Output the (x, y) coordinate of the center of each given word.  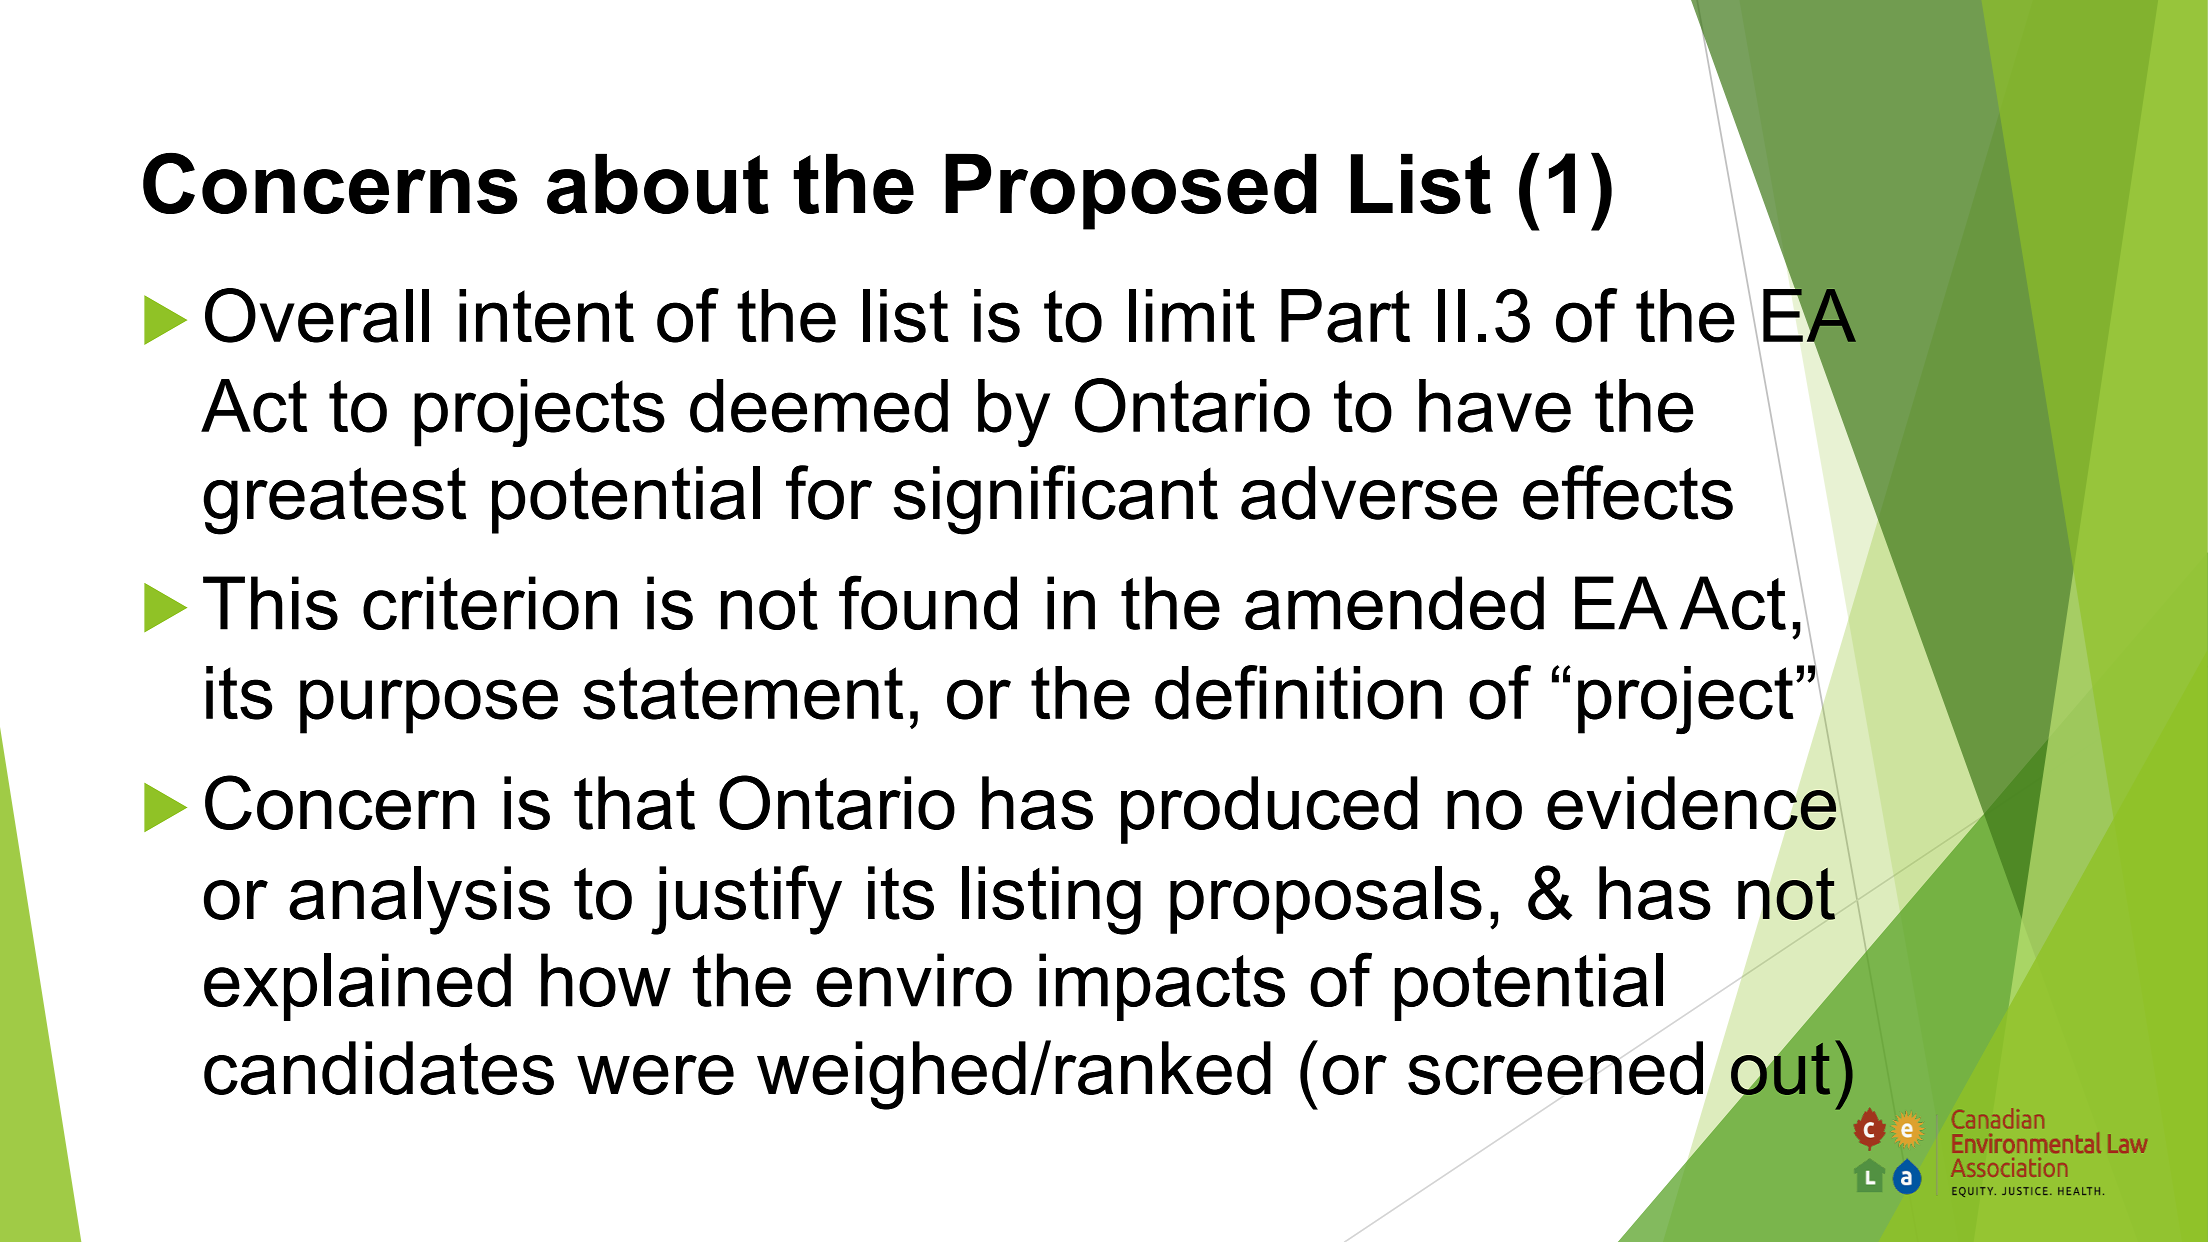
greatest (334, 501)
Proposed (1131, 191)
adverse (1369, 493)
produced (1269, 810)
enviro (914, 980)
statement (743, 693)
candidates (379, 1068)
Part (1345, 316)
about (658, 183)
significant (1056, 500)
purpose (429, 706)
